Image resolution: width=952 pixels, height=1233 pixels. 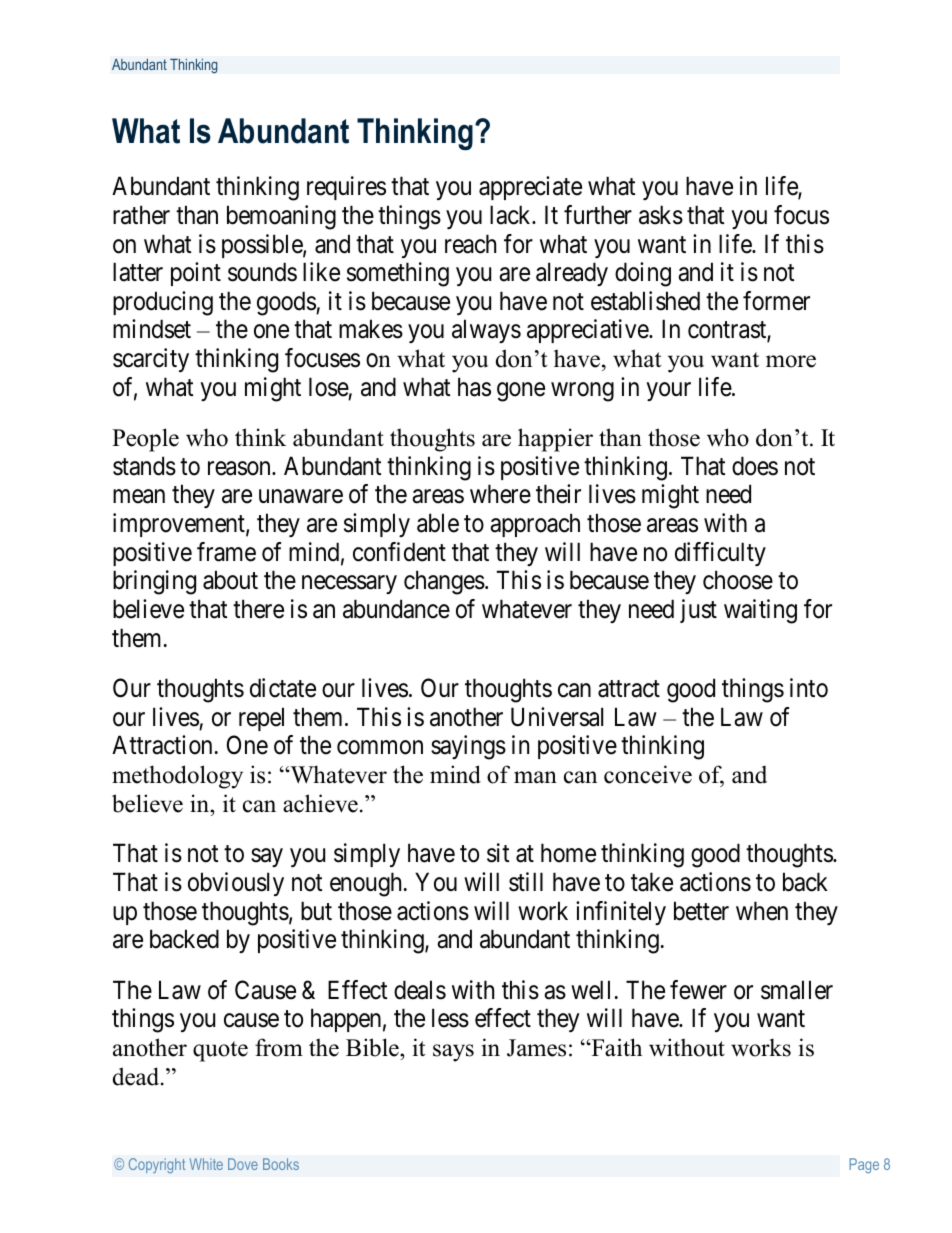 What do you see at coordinates (661, 215) in the page?
I see `asks` at bounding box center [661, 215].
